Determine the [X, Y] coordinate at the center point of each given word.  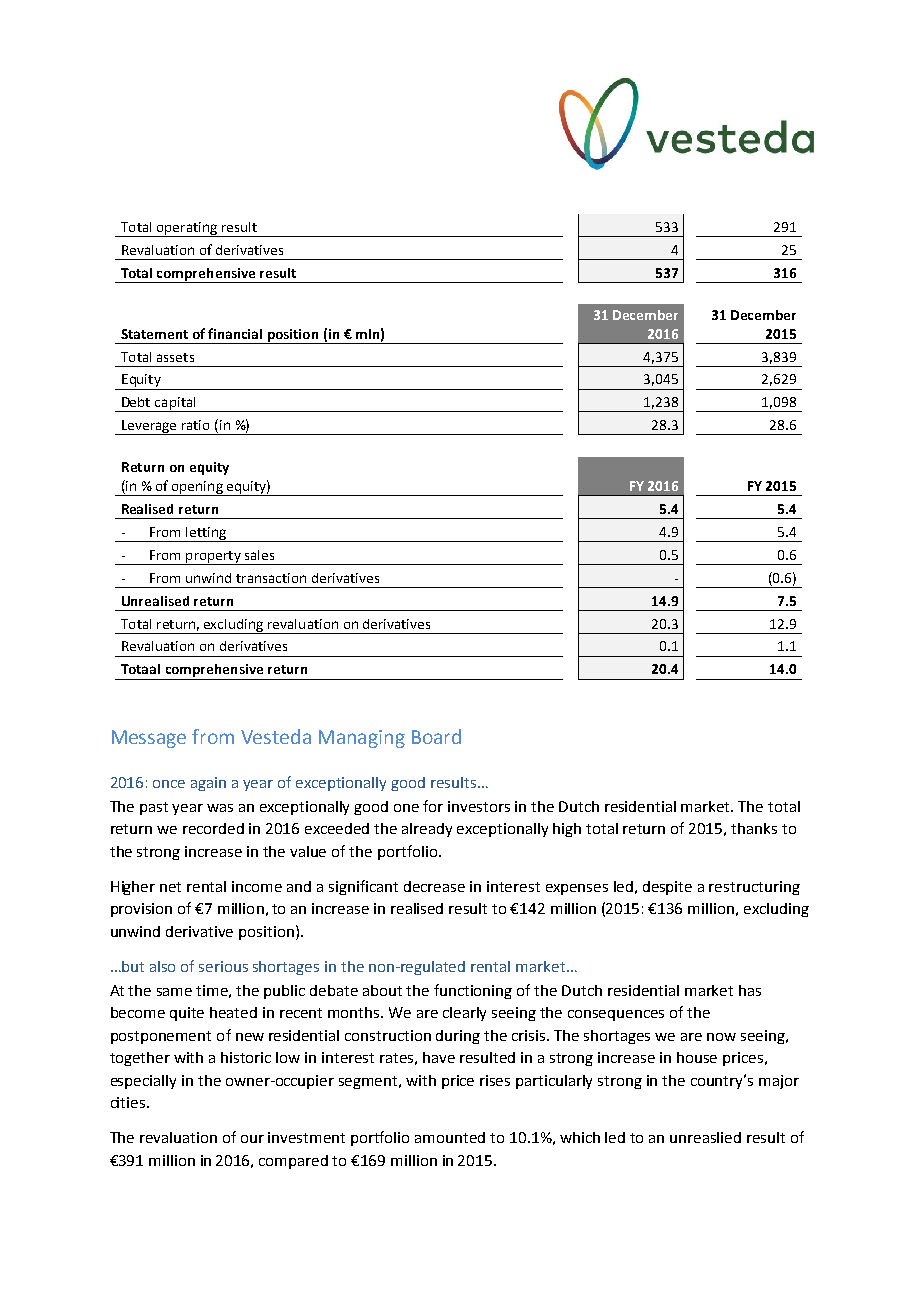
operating [186, 229]
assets [175, 357]
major [779, 1082]
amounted [450, 1137]
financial [235, 333]
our [252, 1139]
